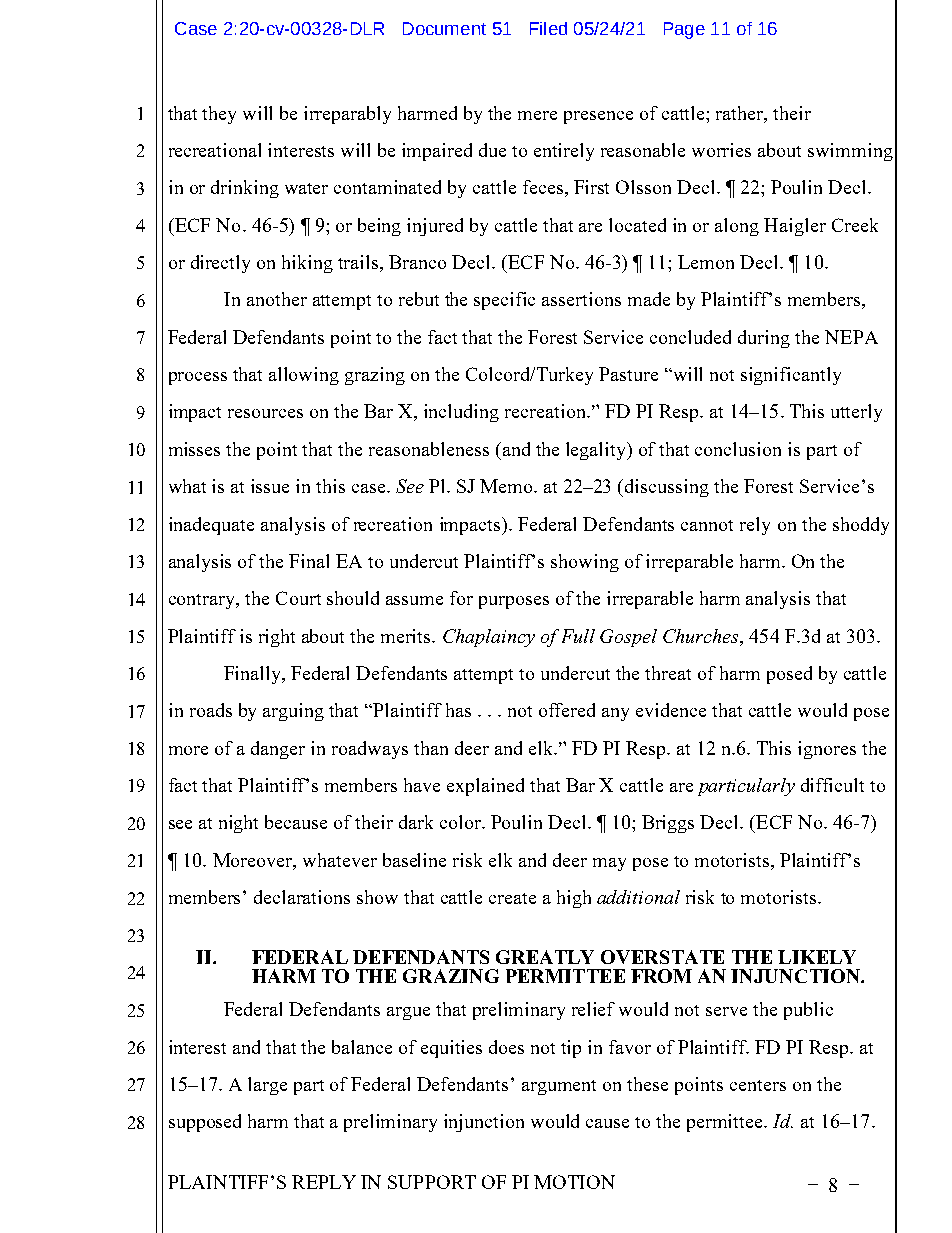 Image resolution: width=952 pixels, height=1233 pixels. Describe the element at coordinates (548, 28) in the screenshot. I see `Filed` at that location.
